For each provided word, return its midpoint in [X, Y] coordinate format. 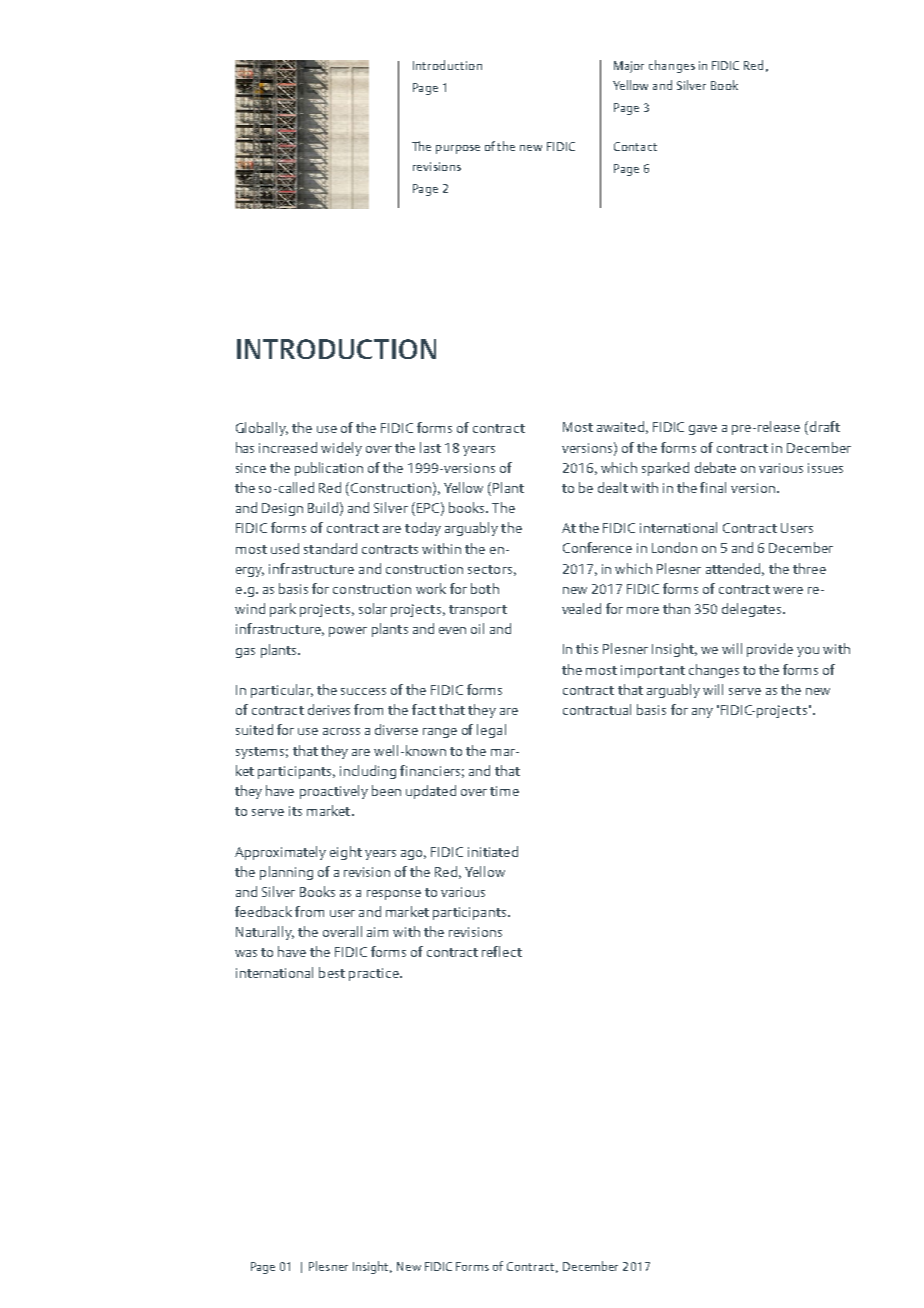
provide [770, 650]
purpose [458, 149]
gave [703, 430]
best [332, 972]
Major [629, 67]
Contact [635, 146]
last [430, 447]
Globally [262, 429]
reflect [502, 951]
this [587, 648]
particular [282, 691]
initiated [493, 851]
